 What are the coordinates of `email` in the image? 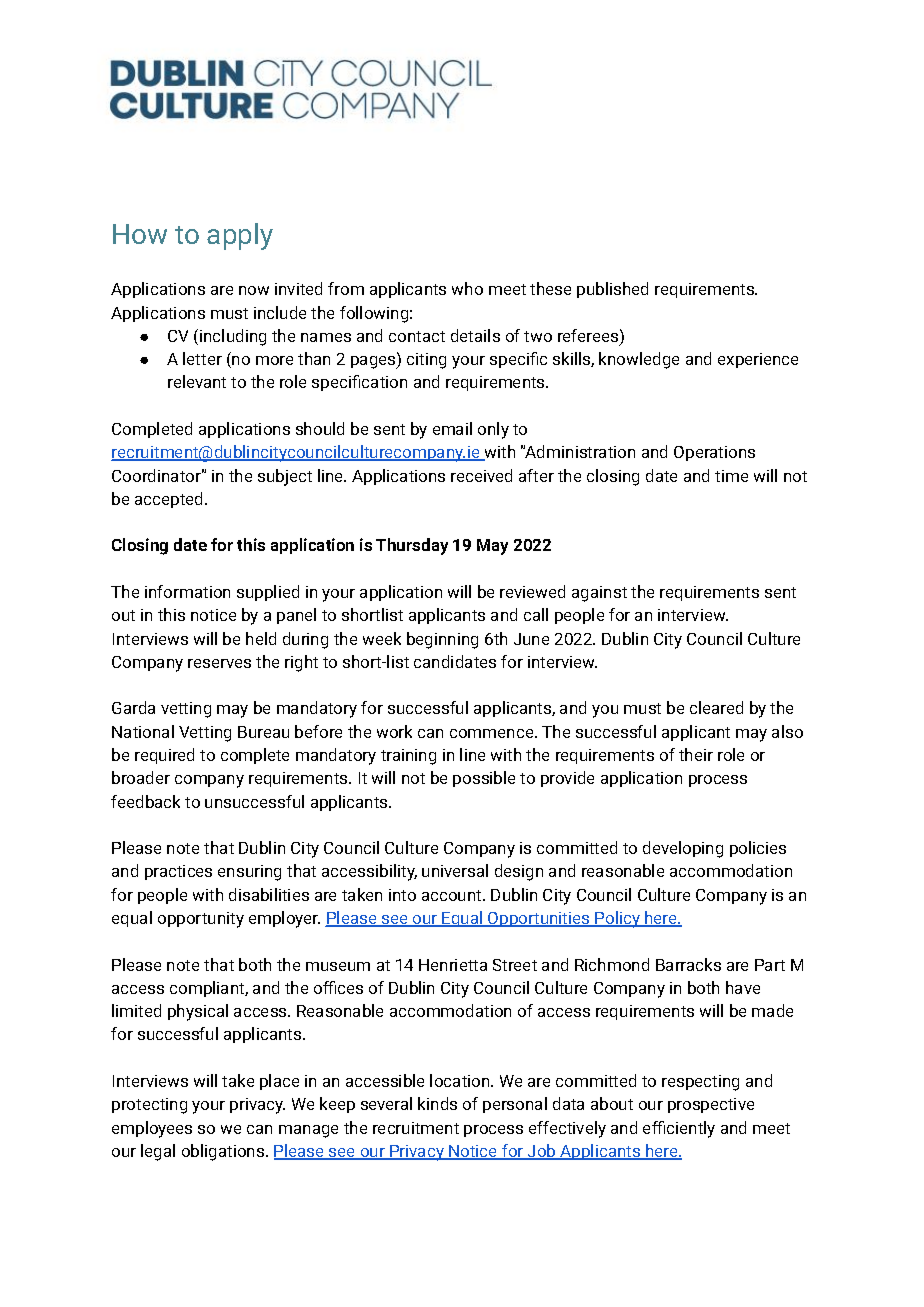 It's located at (452, 428).
